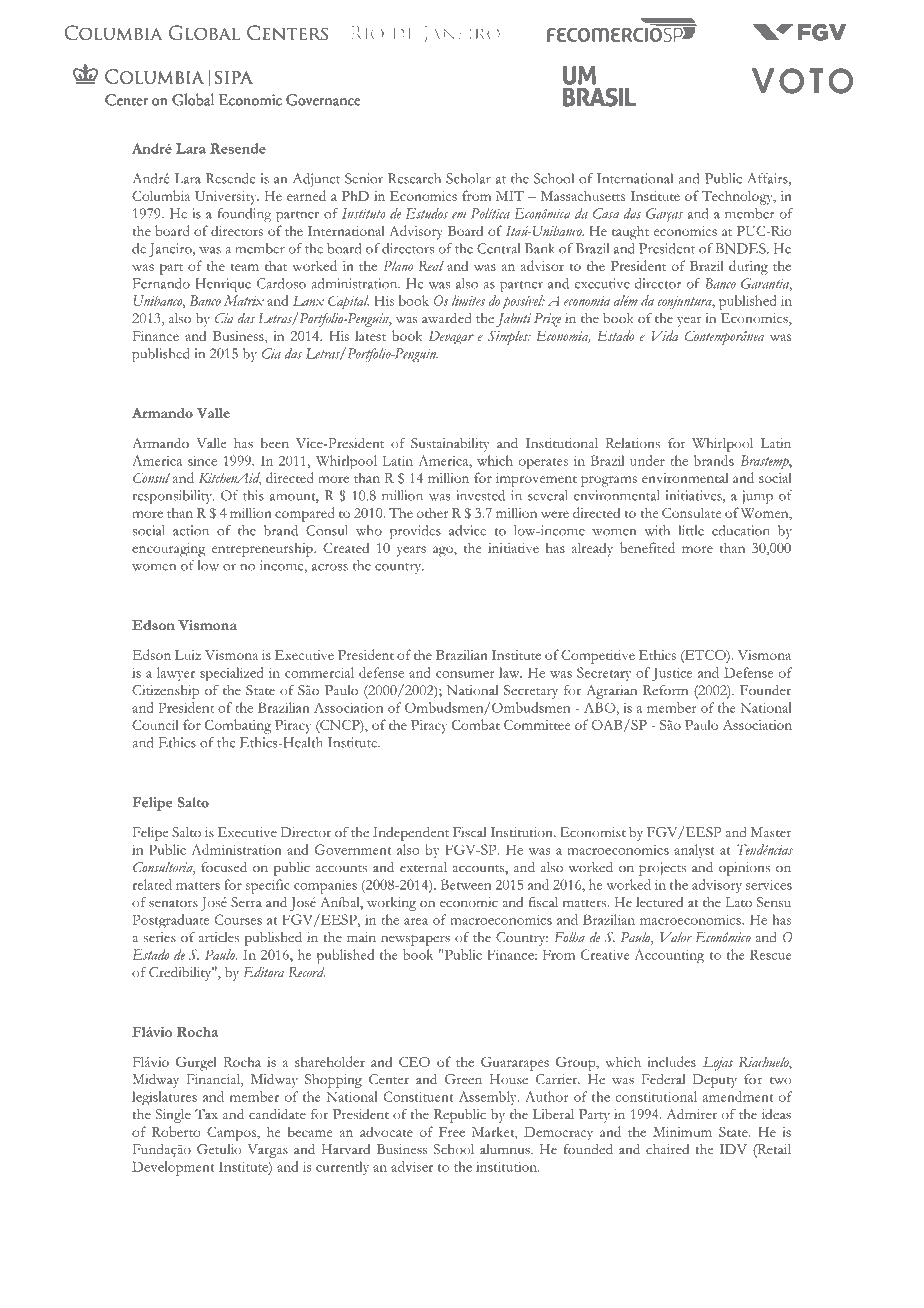 This screenshot has height=1308, width=924. What do you see at coordinates (227, 198) in the screenshot?
I see `University` at bounding box center [227, 198].
